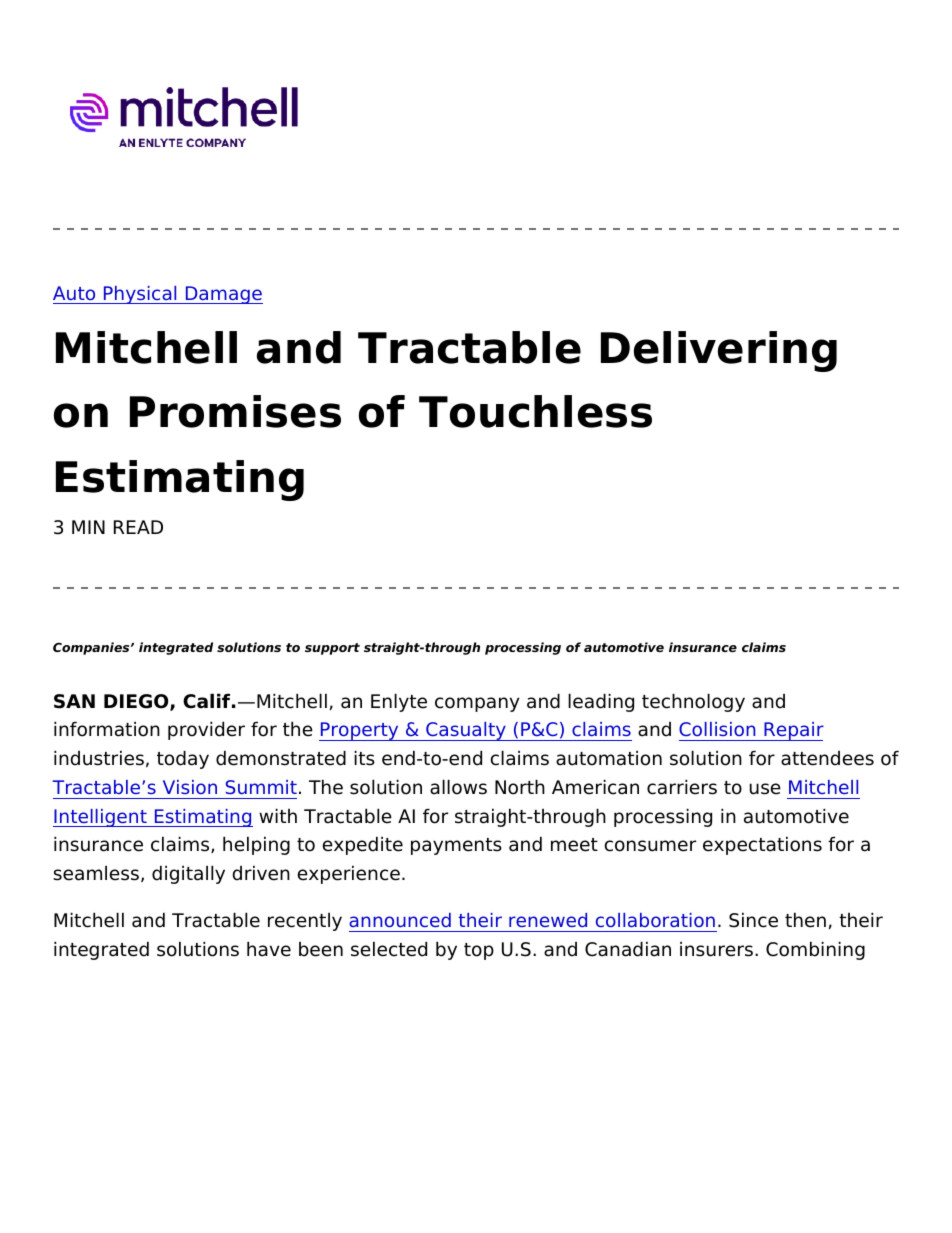 This screenshot has width=952, height=1233. Describe the element at coordinates (332, 649) in the screenshot. I see `support` at that location.
